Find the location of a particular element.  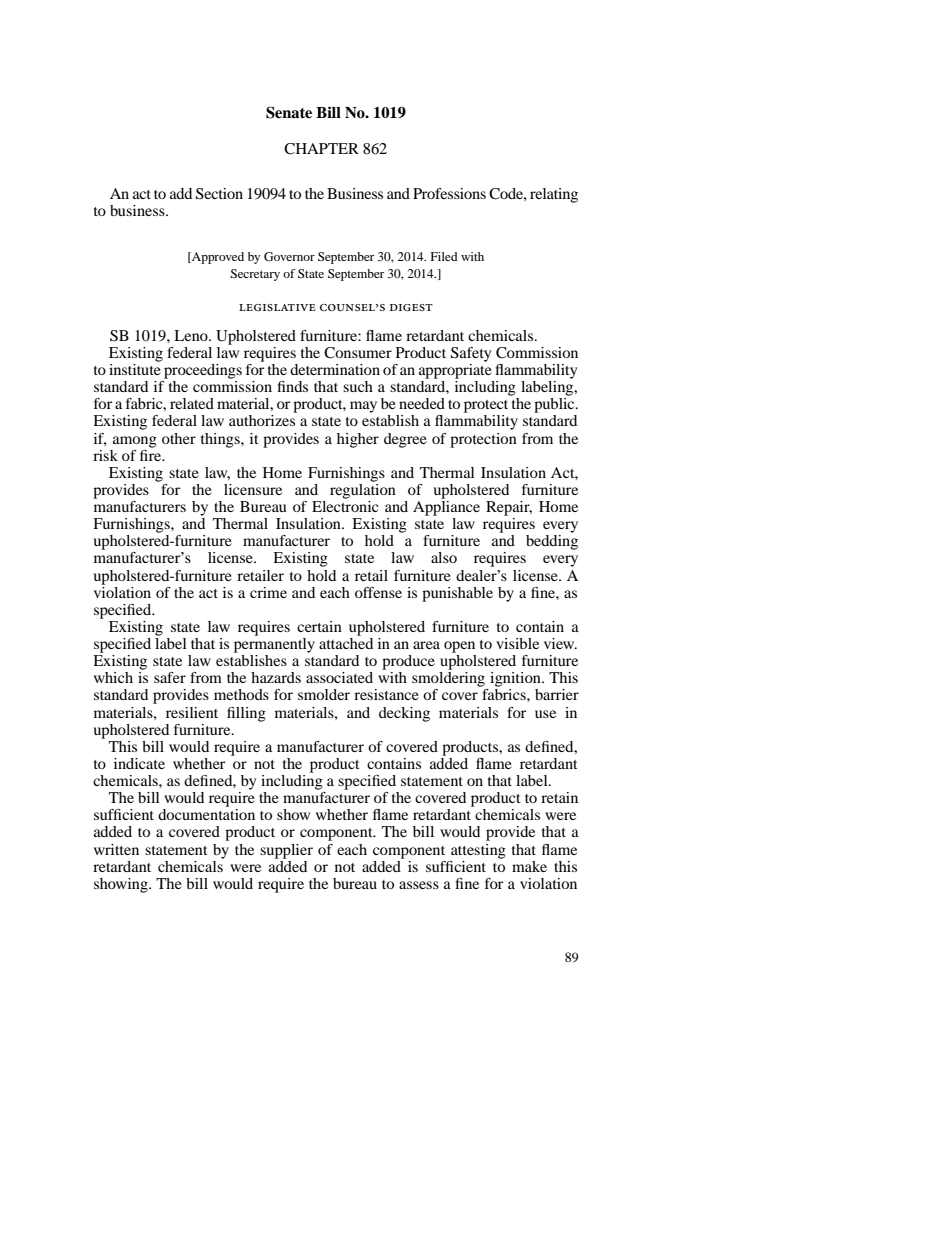

written is located at coordinates (116, 849).
